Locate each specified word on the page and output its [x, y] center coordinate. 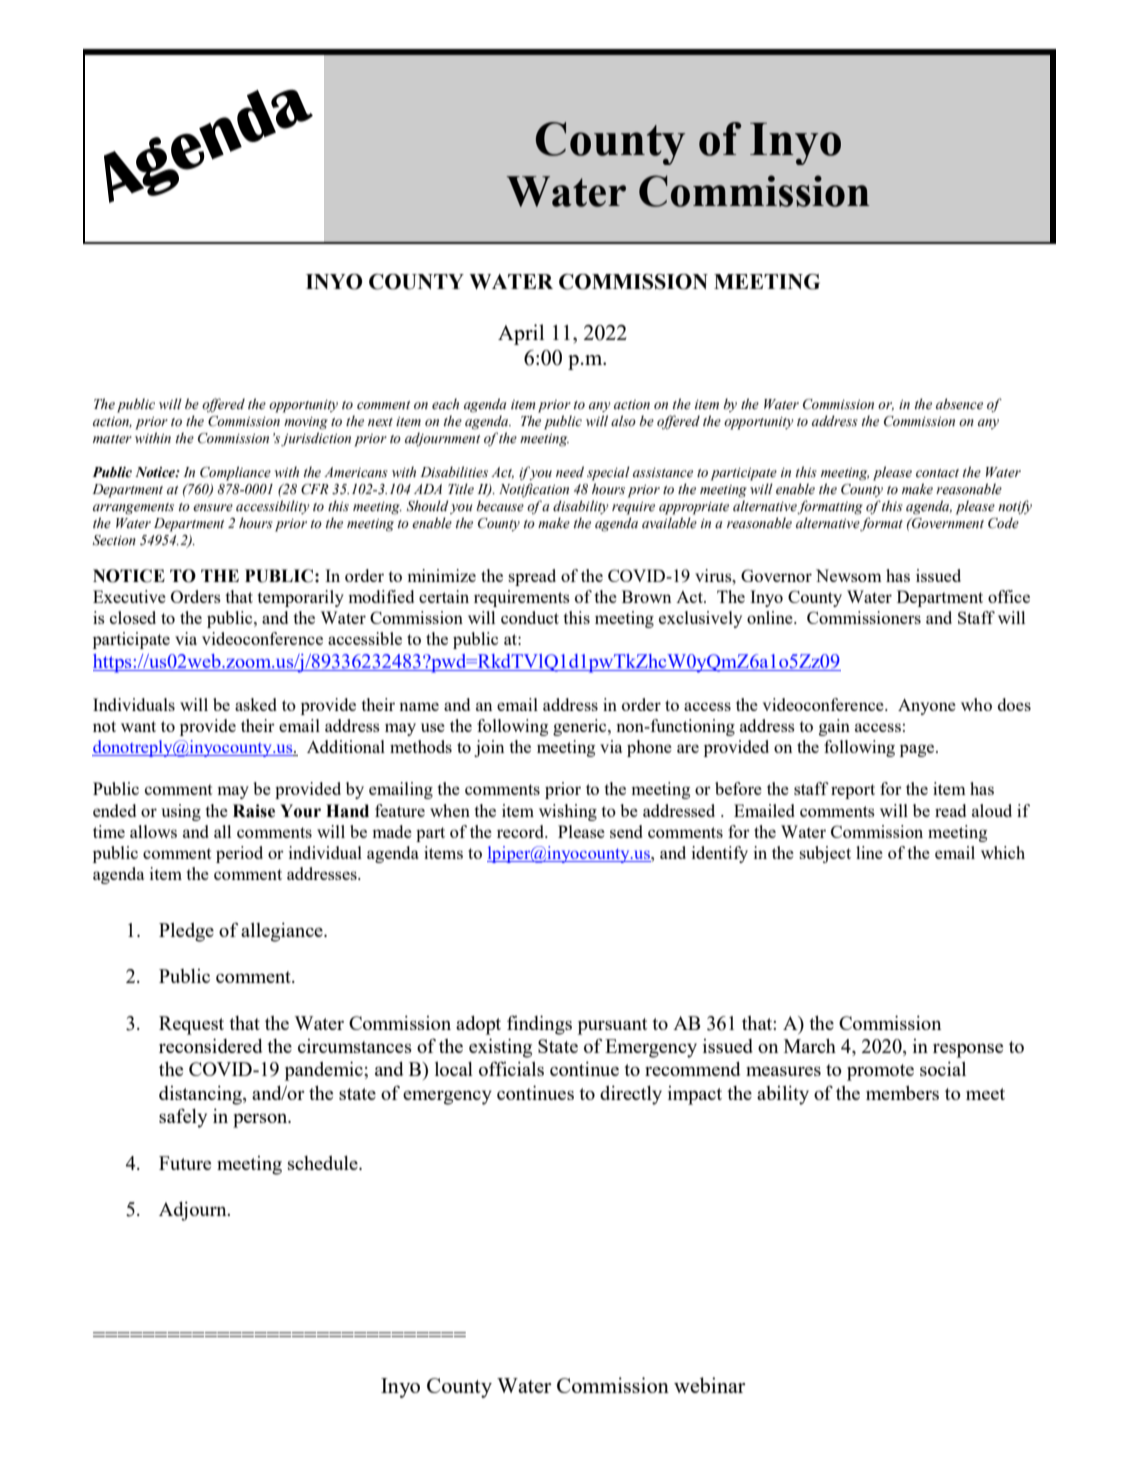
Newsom [849, 575]
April [521, 334]
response [968, 1050]
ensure [213, 508]
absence [959, 404]
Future [185, 1163]
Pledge [186, 932]
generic [581, 727]
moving [306, 423]
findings [539, 1025]
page [918, 750]
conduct [530, 617]
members [902, 1093]
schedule [324, 1163]
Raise [254, 811]
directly [631, 1095]
